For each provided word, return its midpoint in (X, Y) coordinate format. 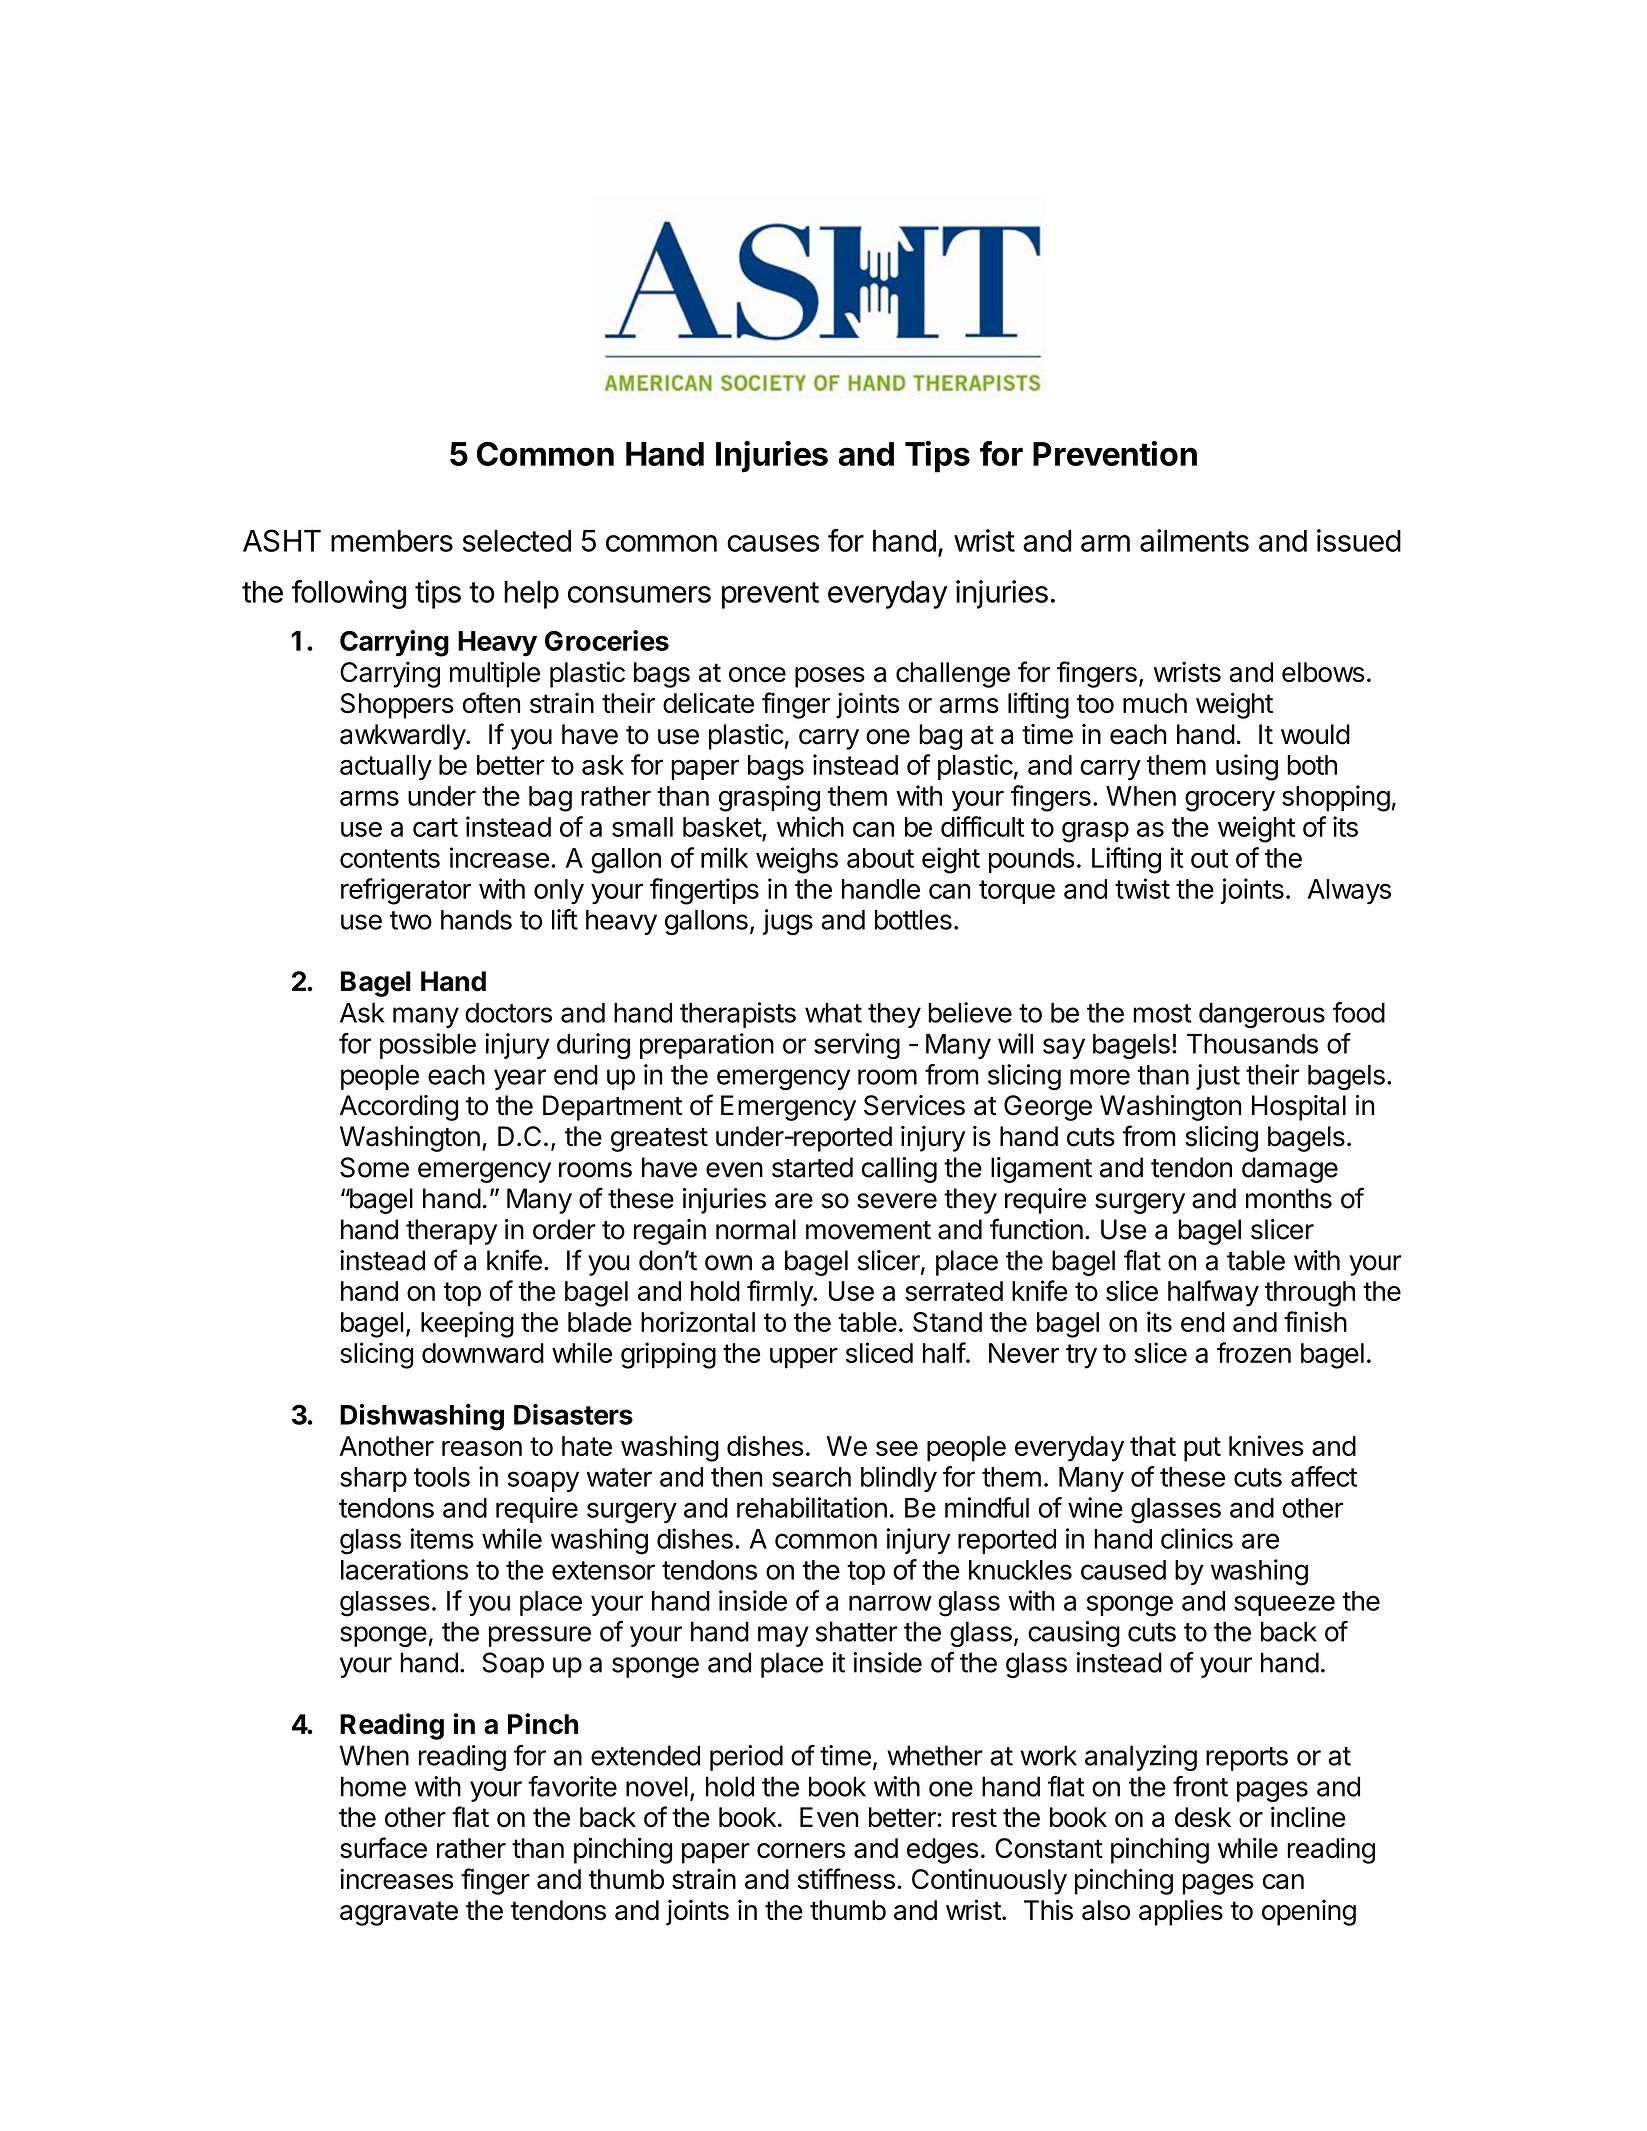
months (1289, 1198)
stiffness (846, 1879)
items (442, 1538)
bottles (913, 920)
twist (1142, 888)
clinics (1197, 1538)
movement (868, 1230)
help (531, 595)
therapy (451, 1232)
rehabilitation (812, 1507)
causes (773, 543)
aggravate (399, 1913)
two (411, 920)
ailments (1194, 540)
